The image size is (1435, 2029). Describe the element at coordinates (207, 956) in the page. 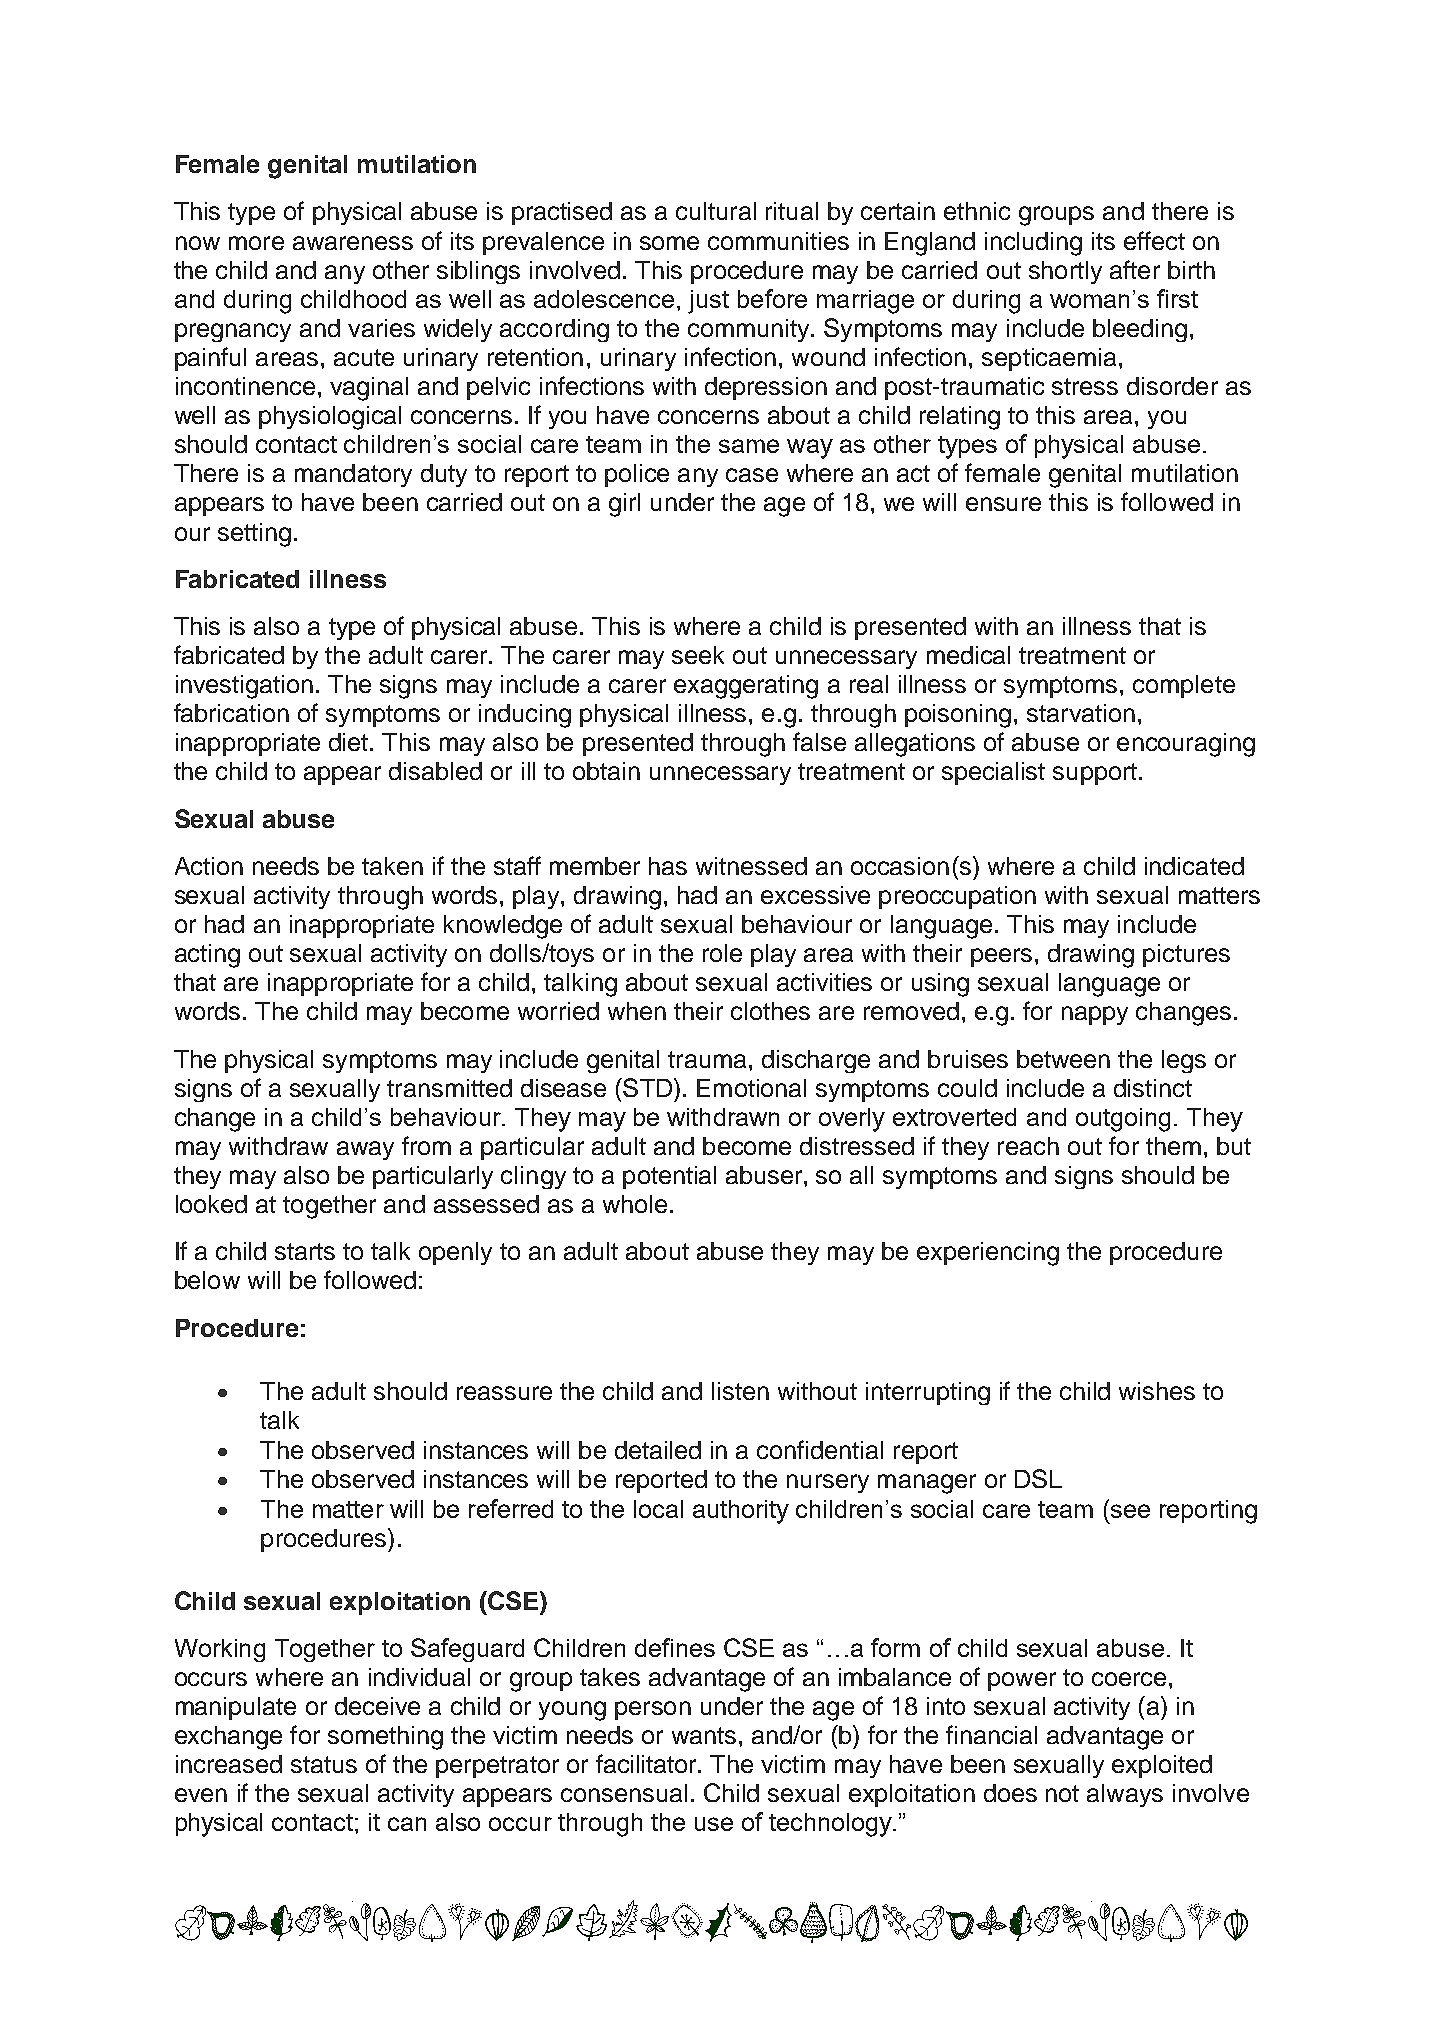

I see `acting` at that location.
